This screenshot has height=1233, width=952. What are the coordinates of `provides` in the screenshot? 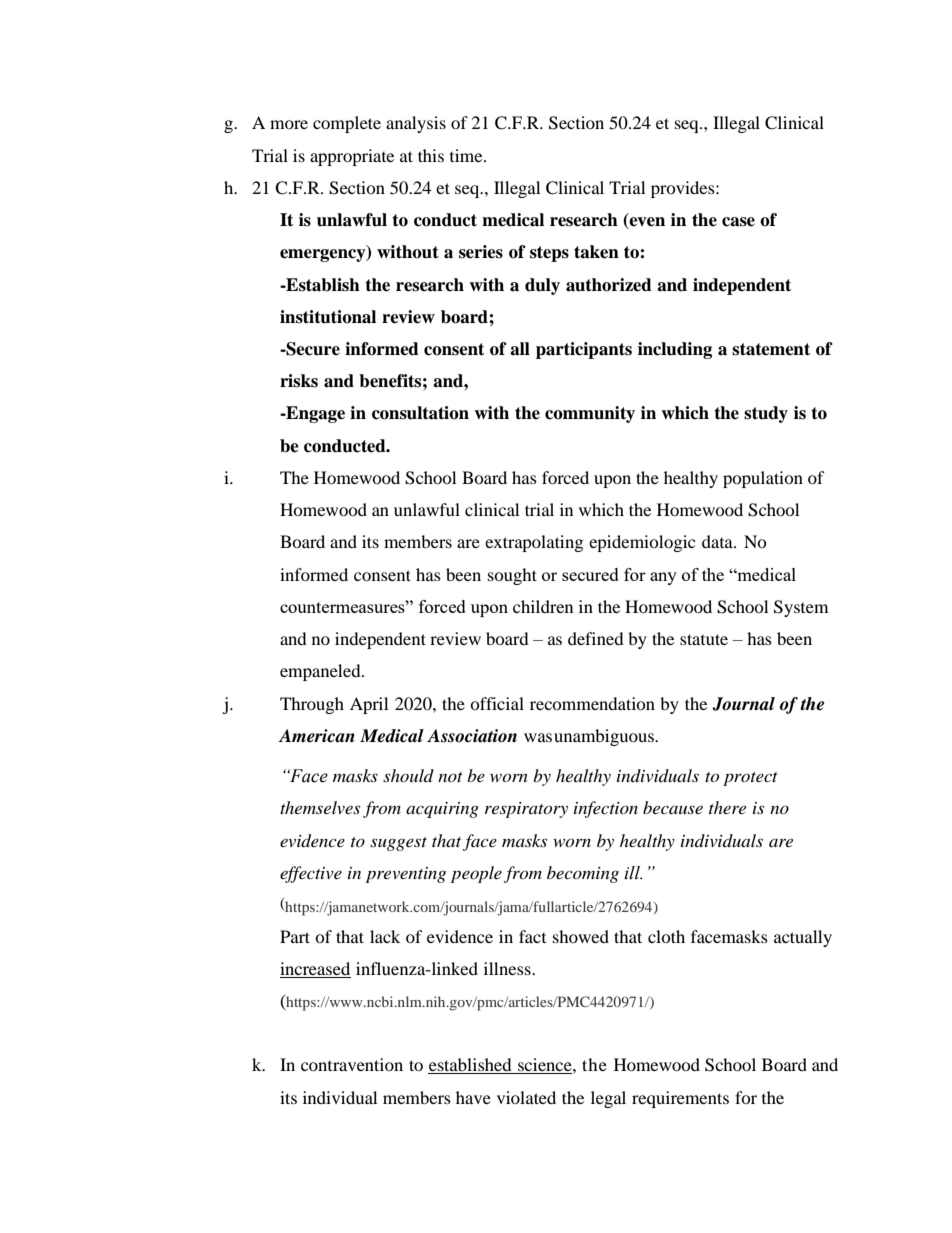 It's located at (684, 189).
